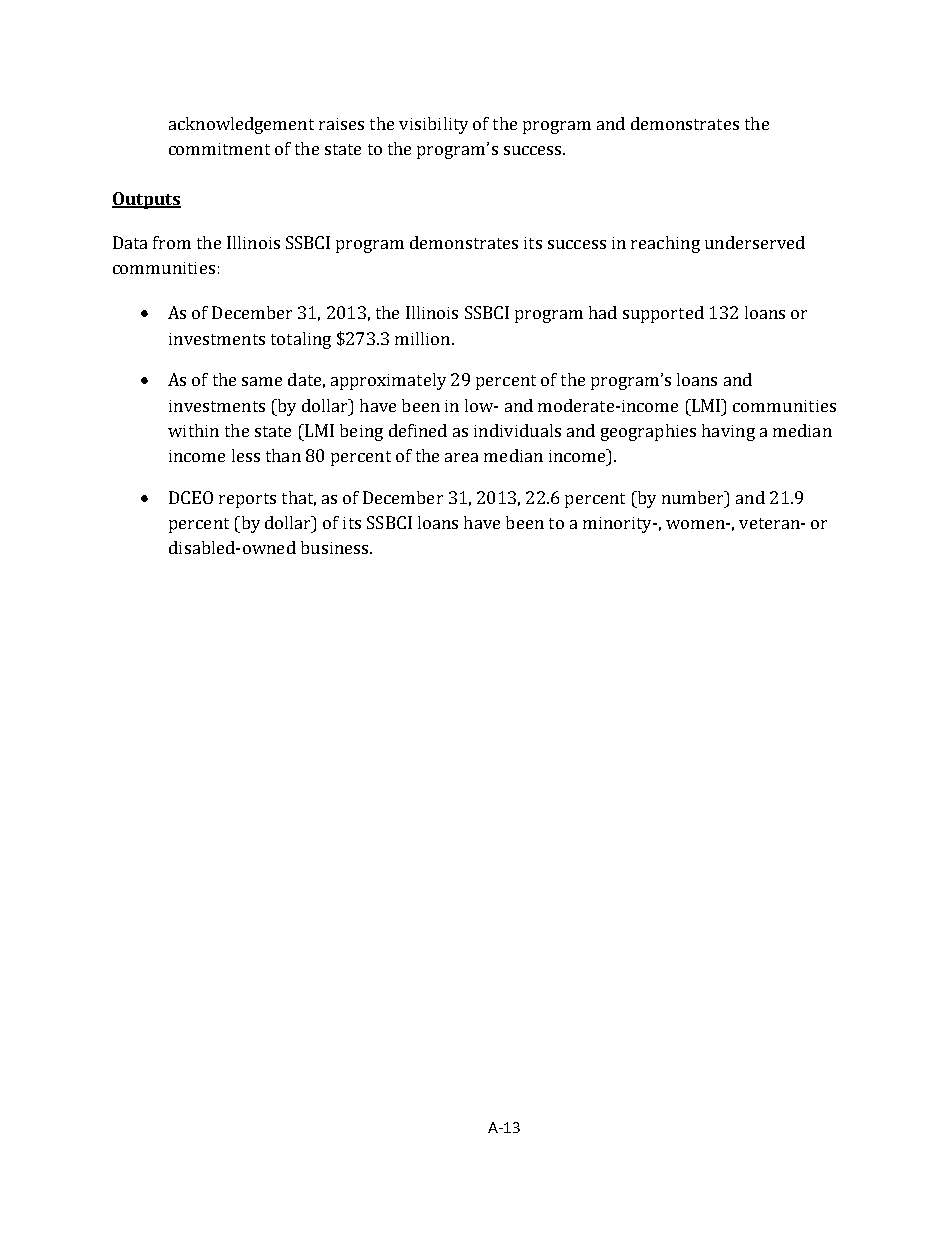 The image size is (952, 1233). What do you see at coordinates (665, 244) in the page?
I see `reaching` at bounding box center [665, 244].
